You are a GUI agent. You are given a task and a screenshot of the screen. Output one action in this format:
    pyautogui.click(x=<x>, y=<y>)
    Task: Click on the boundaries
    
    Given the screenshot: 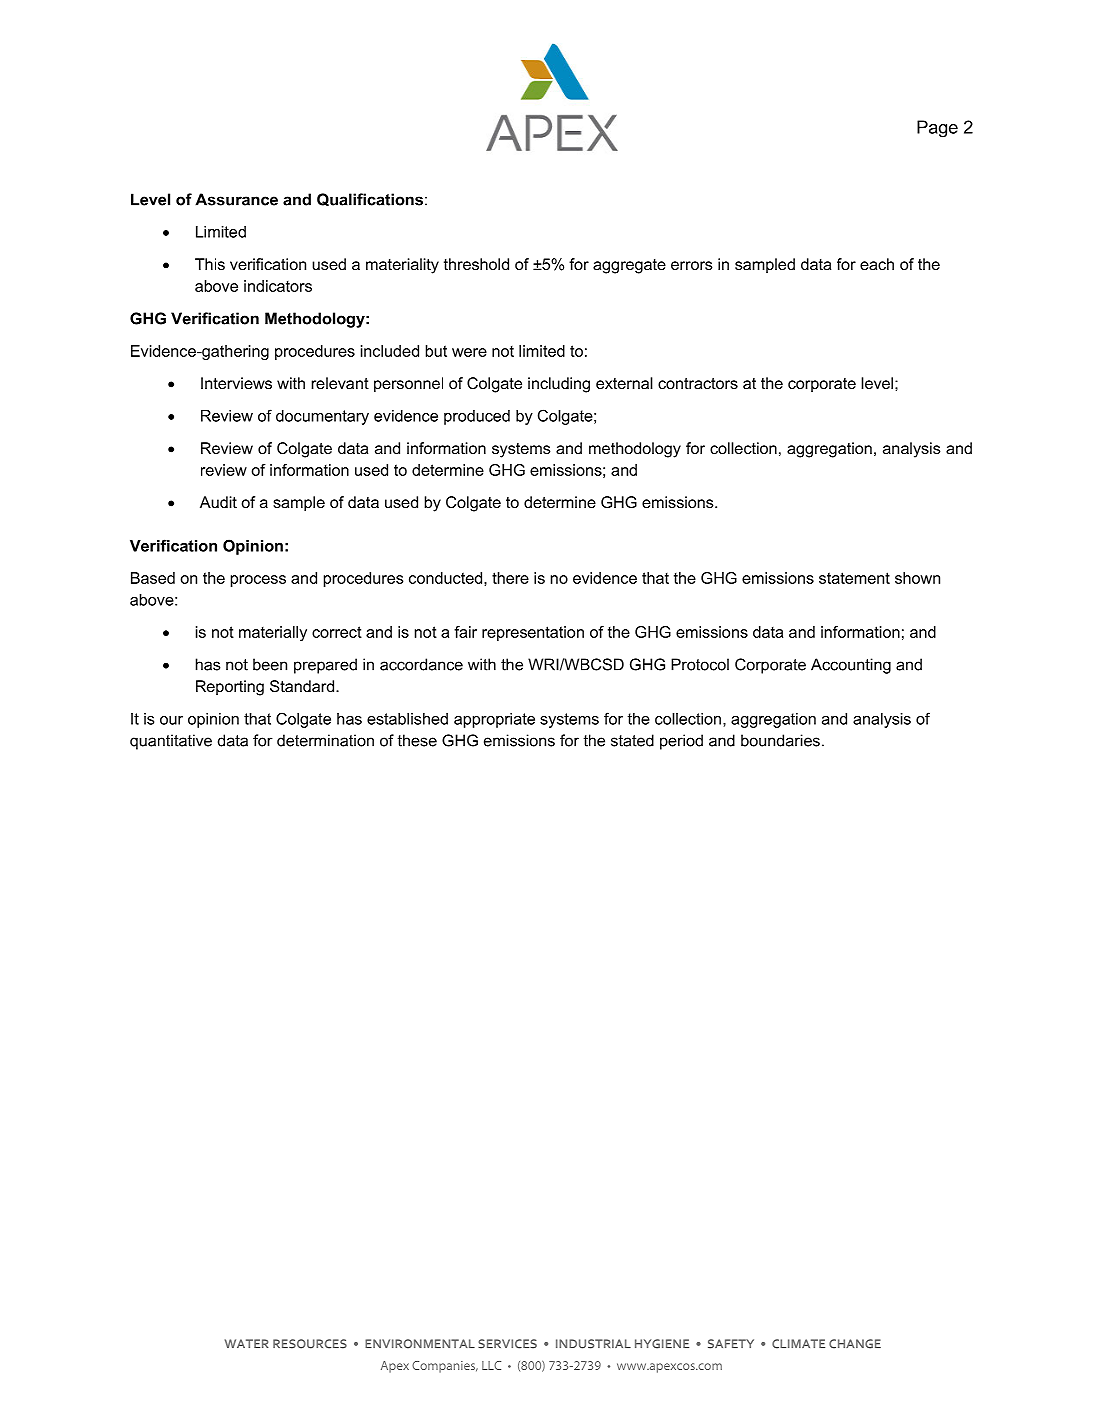 What is the action you would take?
    pyautogui.click(x=780, y=740)
